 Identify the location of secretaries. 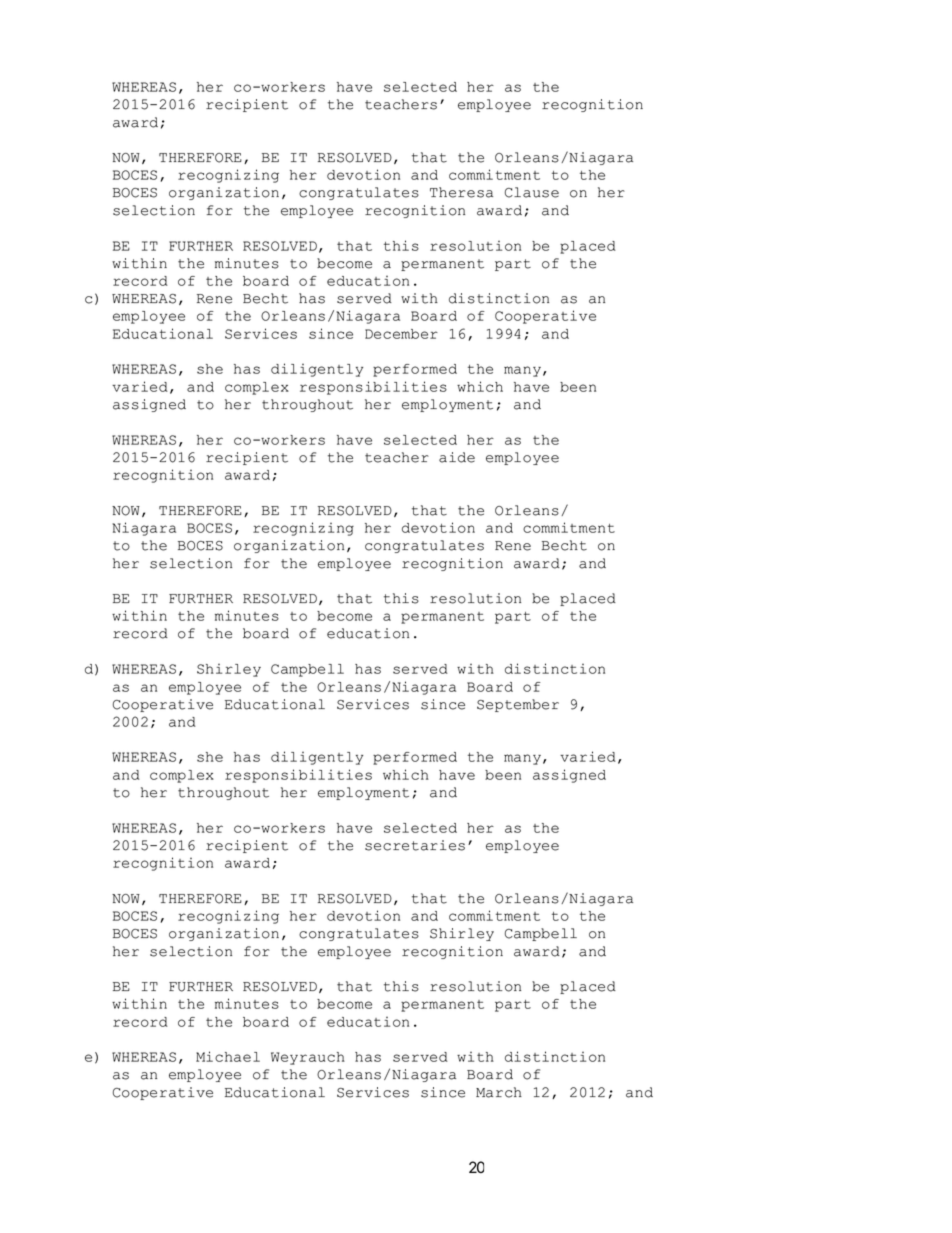
(415, 845).
